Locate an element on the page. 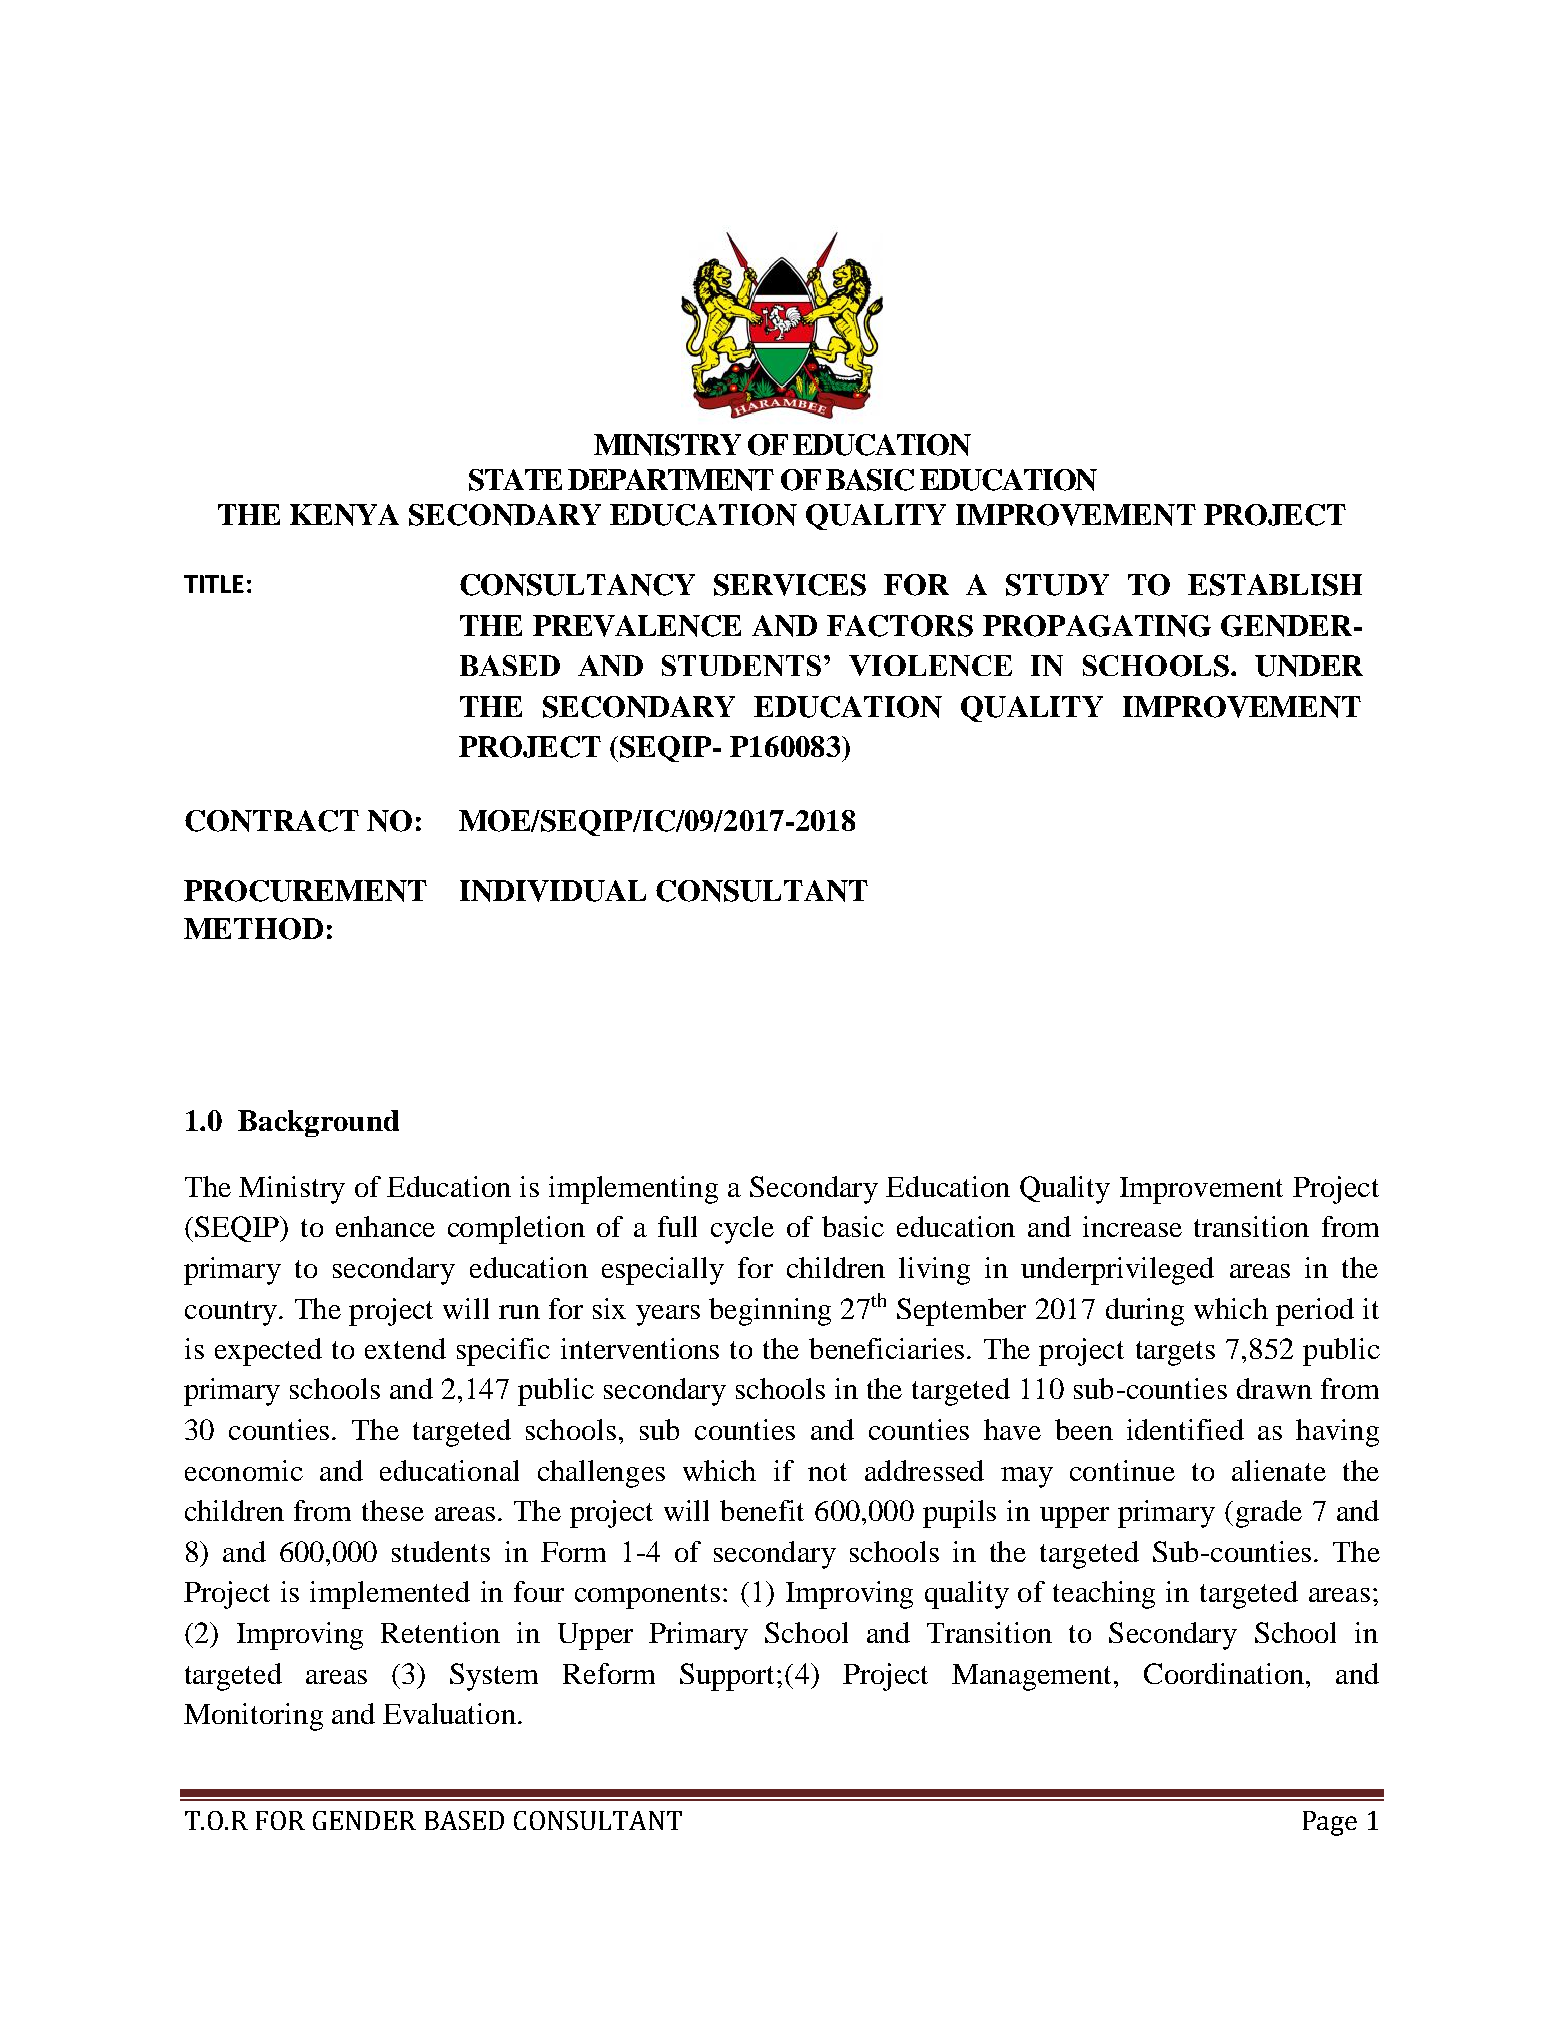 The image size is (1564, 2024). SERVICES is located at coordinates (790, 585).
